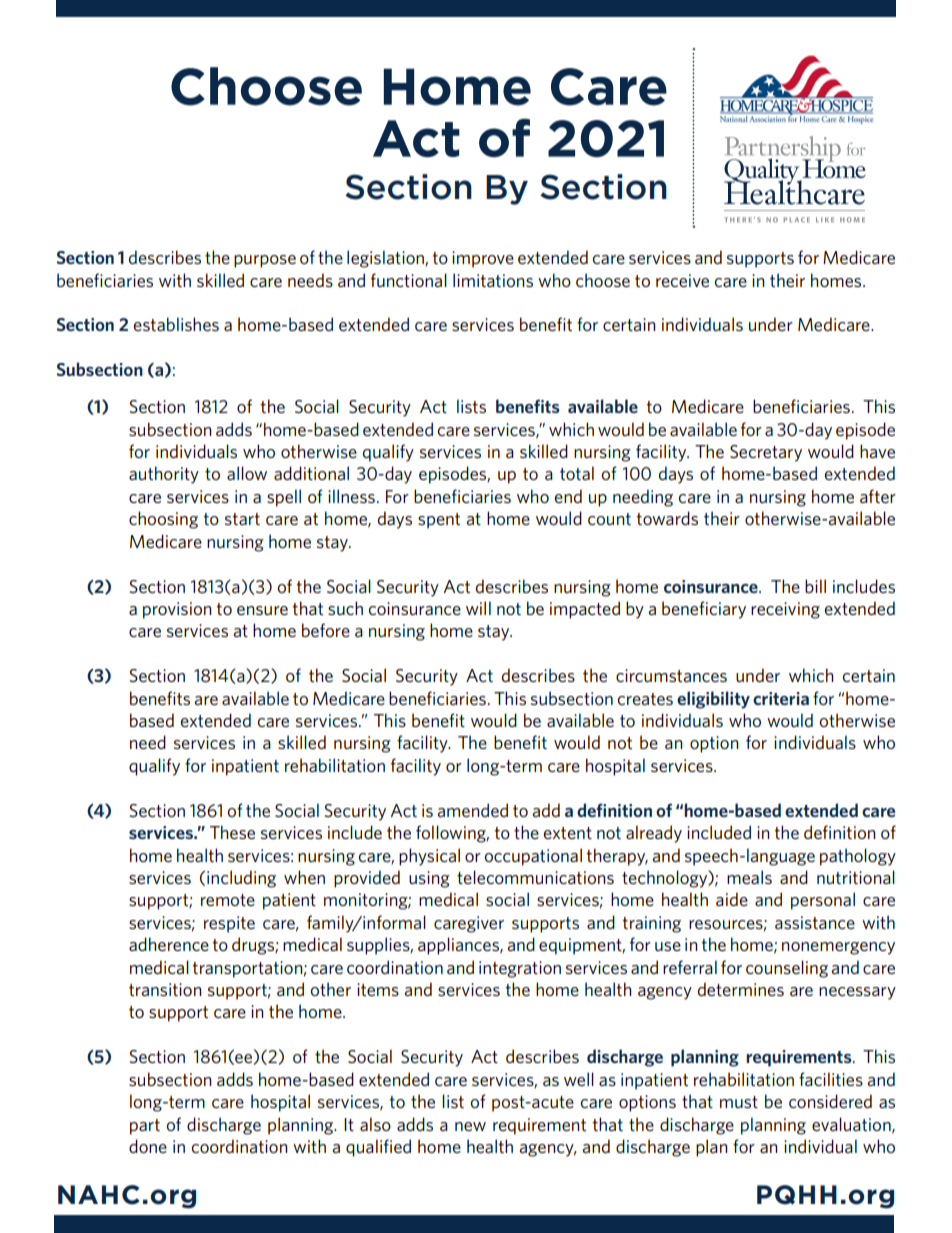 Image resolution: width=952 pixels, height=1233 pixels. I want to click on receive, so click(682, 280).
